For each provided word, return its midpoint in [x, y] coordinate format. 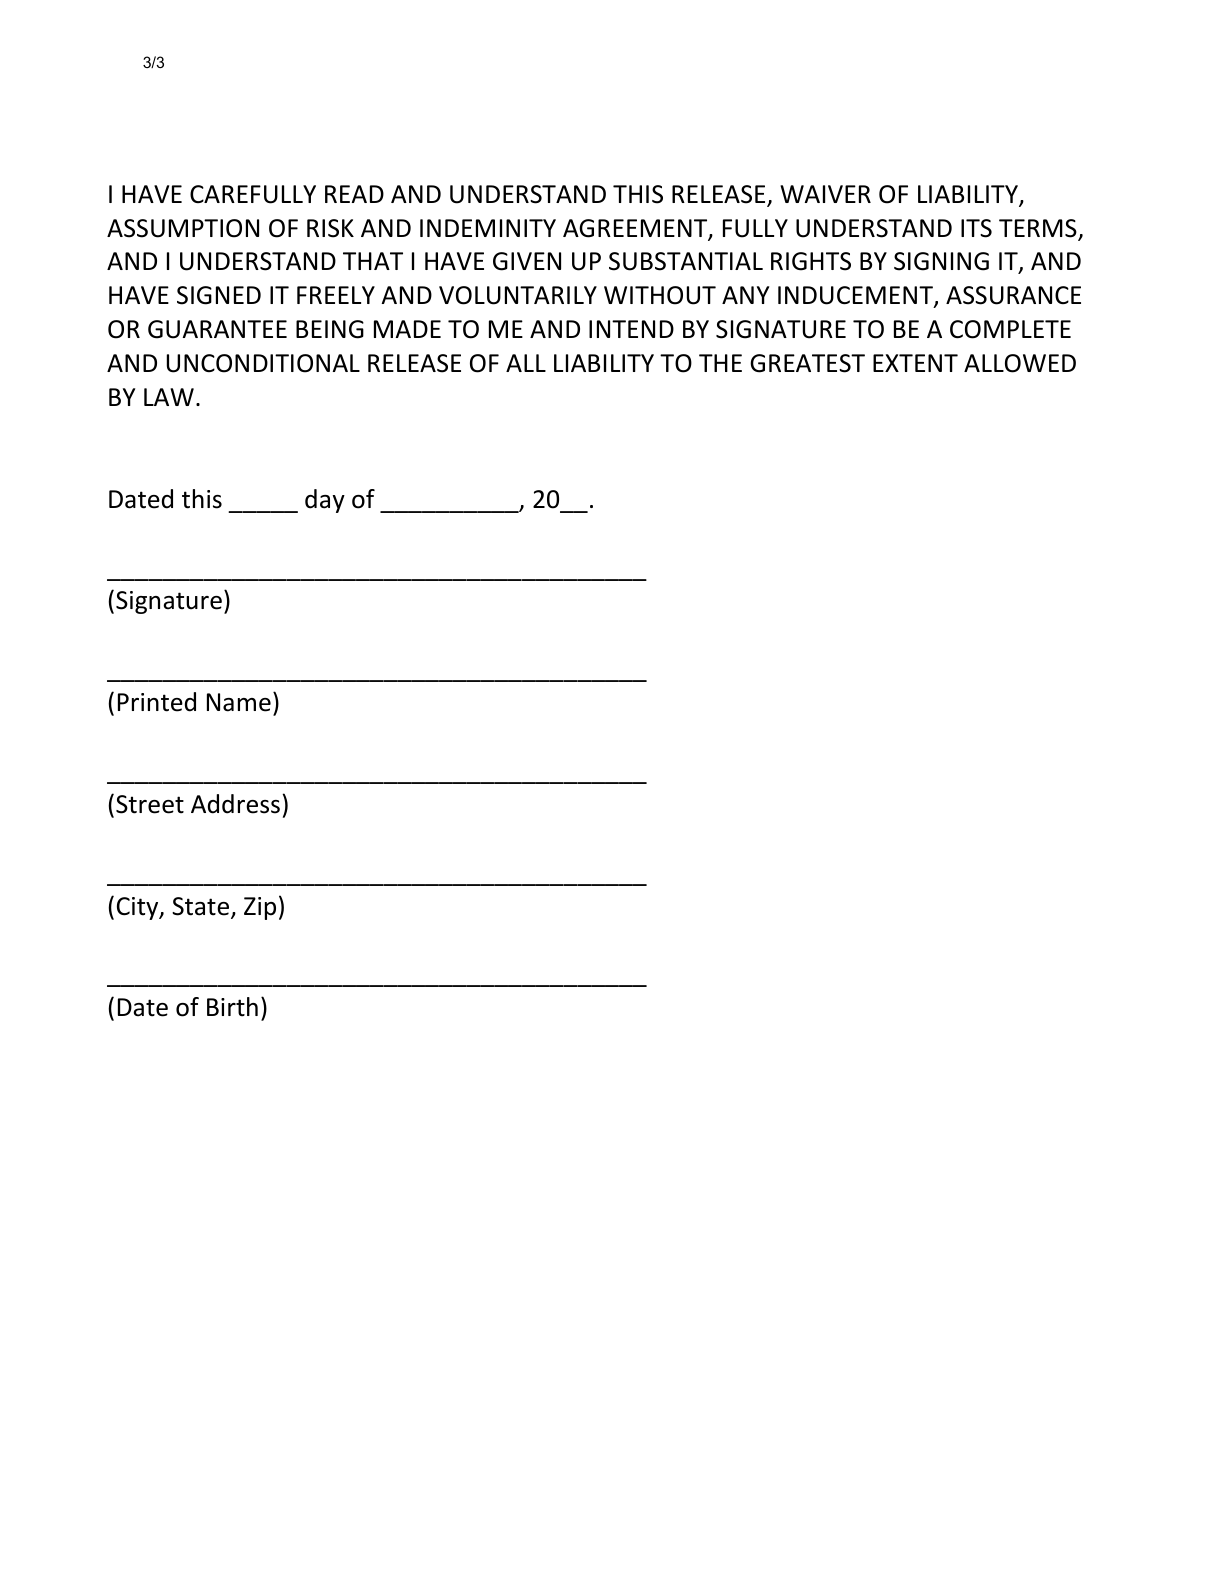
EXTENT [915, 363]
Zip [260, 908]
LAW [169, 397]
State [202, 907]
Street [150, 804]
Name [239, 702]
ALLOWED [1020, 363]
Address [235, 804]
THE [720, 363]
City [139, 908]
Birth [232, 1007]
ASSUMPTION [183, 228]
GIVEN [527, 261]
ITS [976, 228]
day [325, 501]
